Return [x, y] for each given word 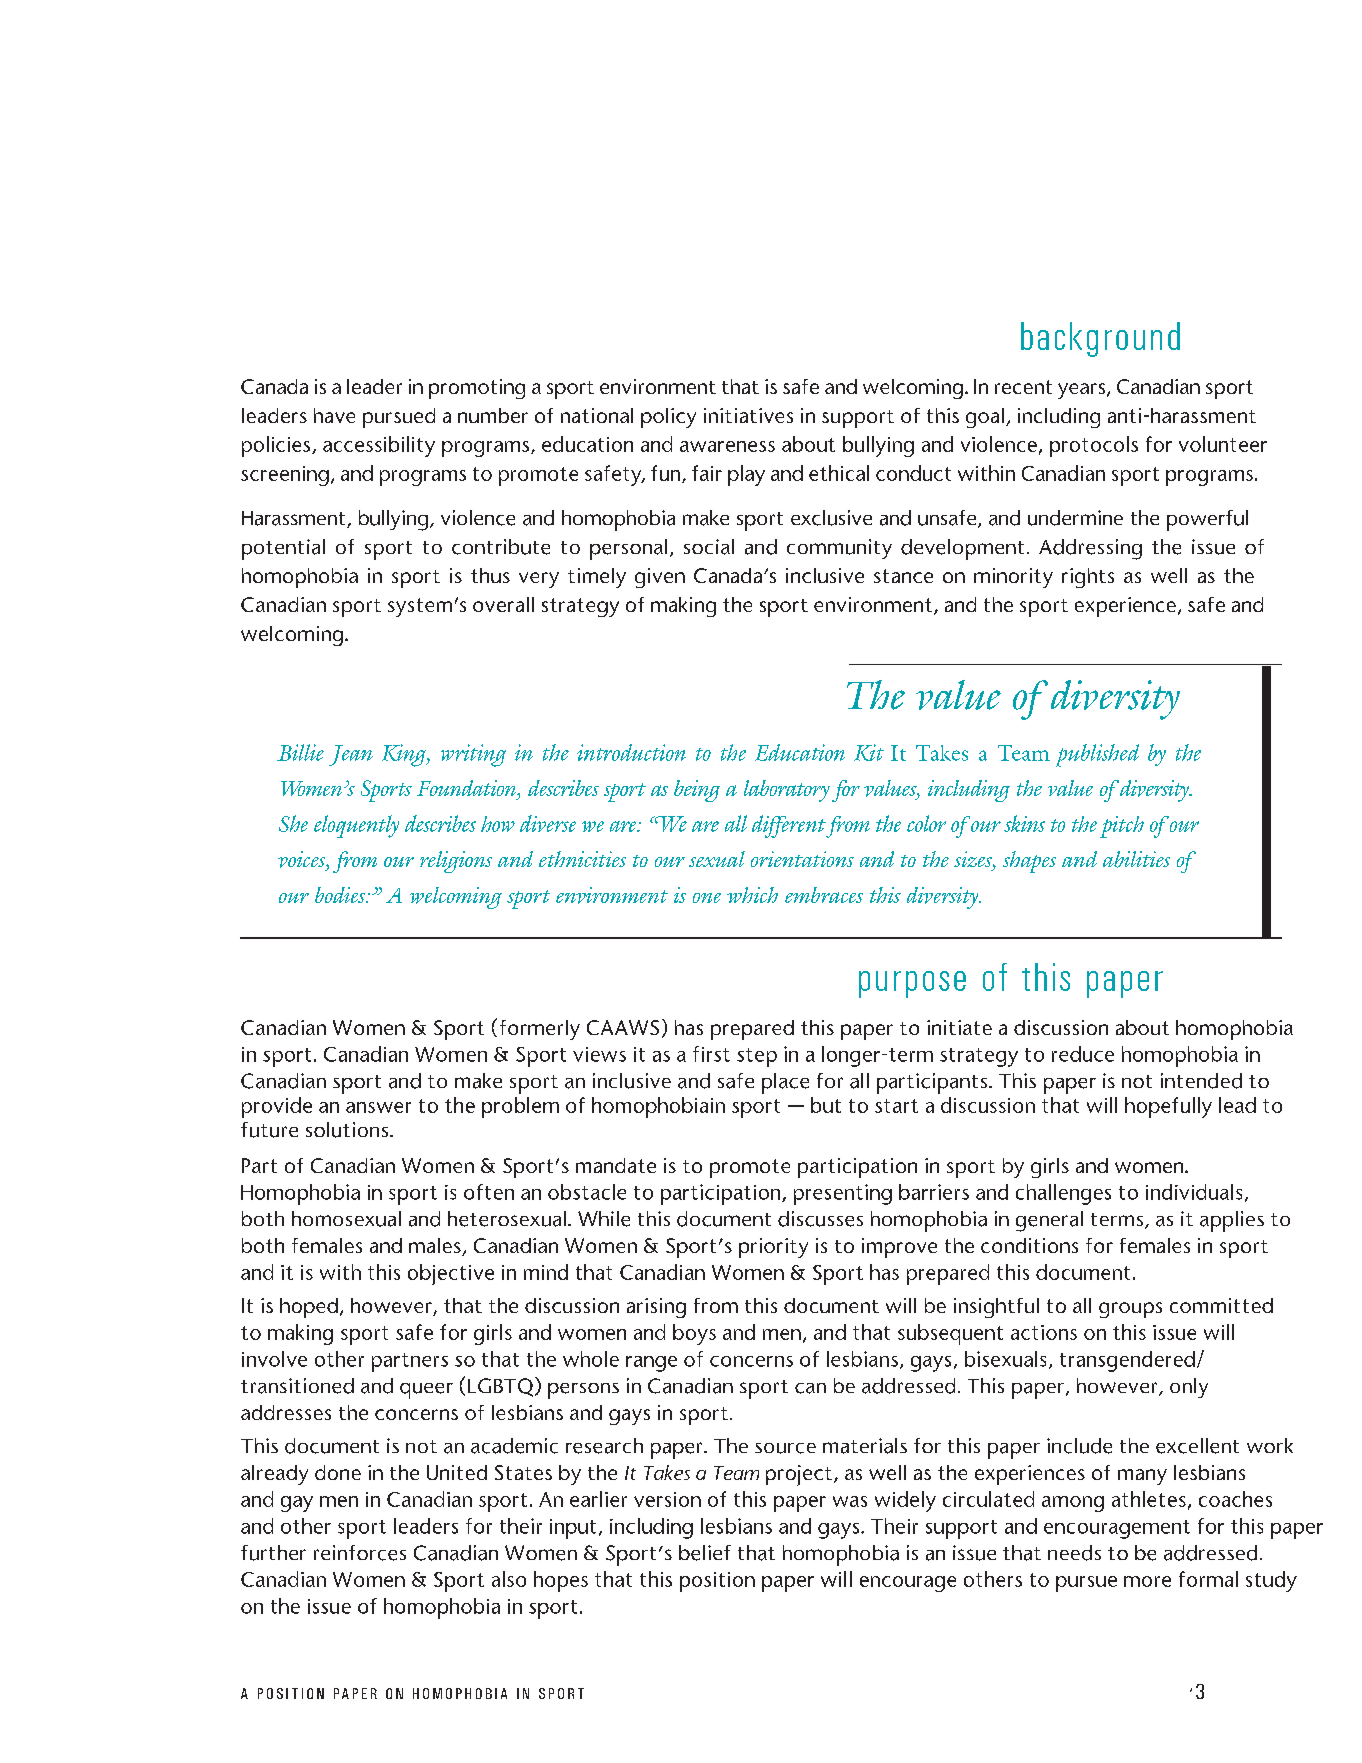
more [1147, 1581]
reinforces [360, 1553]
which [752, 895]
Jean [351, 755]
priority [773, 1248]
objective [451, 1274]
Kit [869, 752]
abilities [1136, 859]
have [334, 415]
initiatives [748, 415]
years [1081, 391]
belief [705, 1553]
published [1097, 755]
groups [1130, 1310]
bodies [341, 895]
